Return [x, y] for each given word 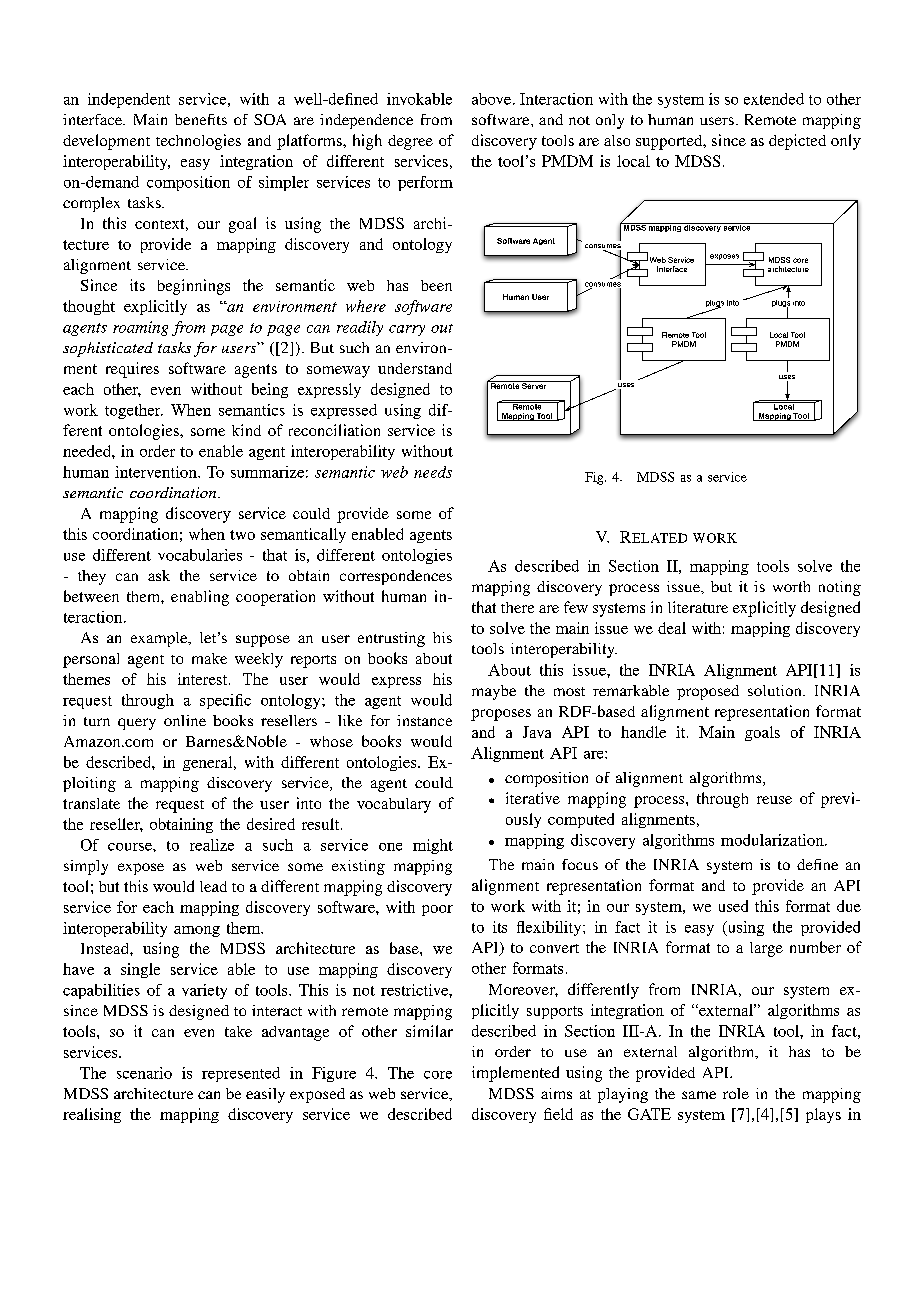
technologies [198, 142]
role [736, 1093]
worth [791, 586]
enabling [200, 598]
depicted [797, 142]
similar [429, 1031]
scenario [144, 1073]
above [493, 99]
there [517, 607]
